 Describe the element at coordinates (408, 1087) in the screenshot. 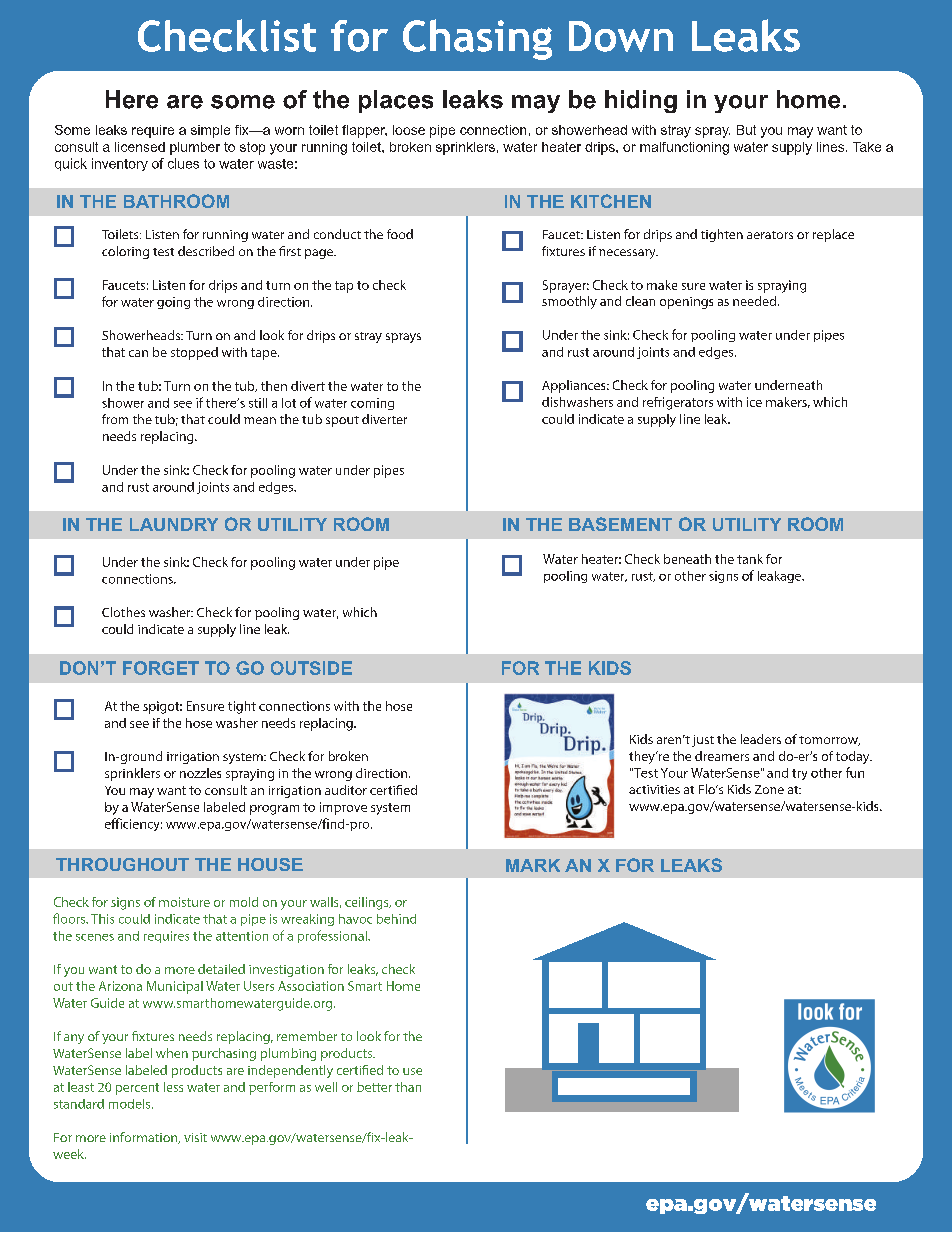

I see `than` at that location.
